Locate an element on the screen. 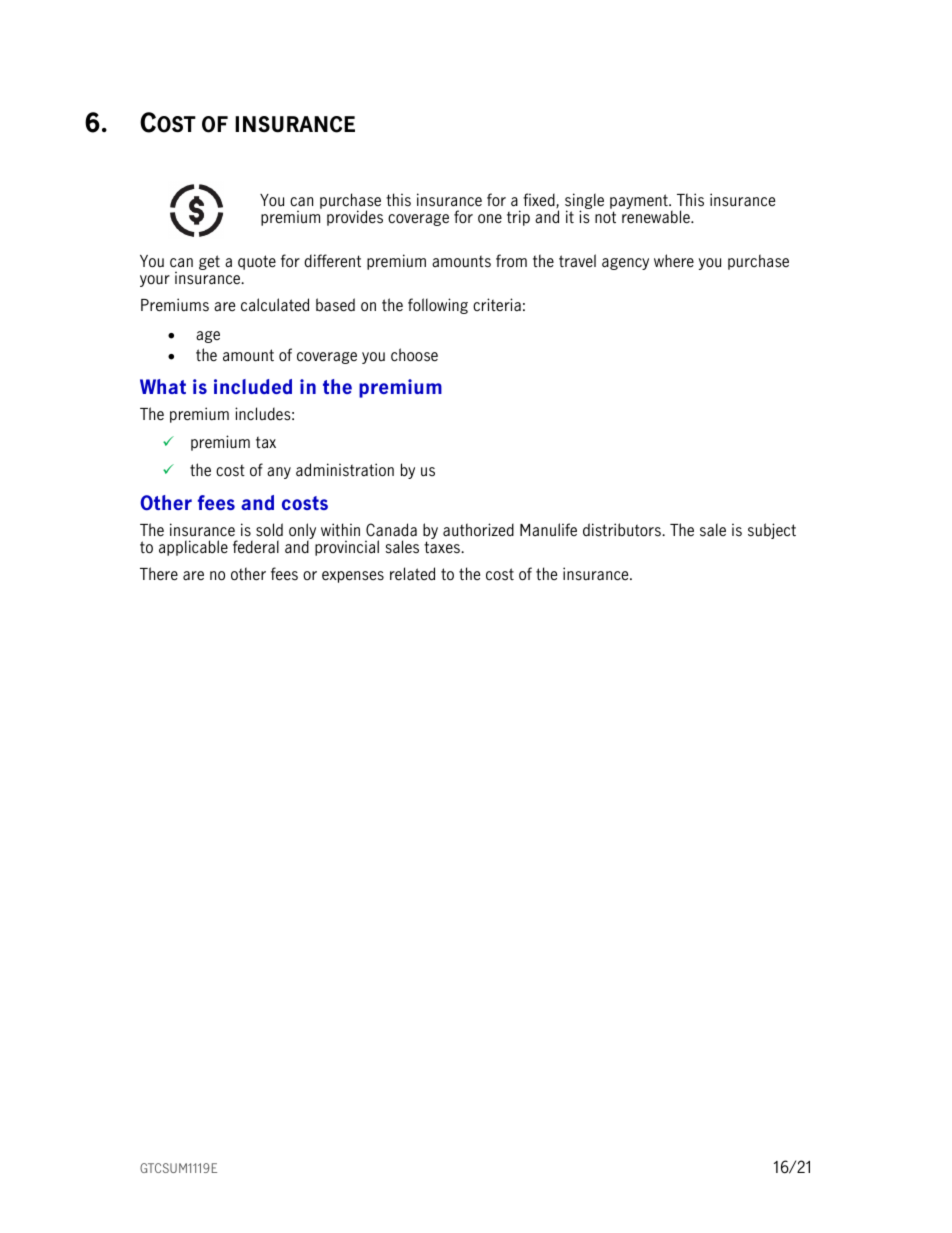 Image resolution: width=952 pixels, height=1233 pixels. calculated is located at coordinates (275, 305).
